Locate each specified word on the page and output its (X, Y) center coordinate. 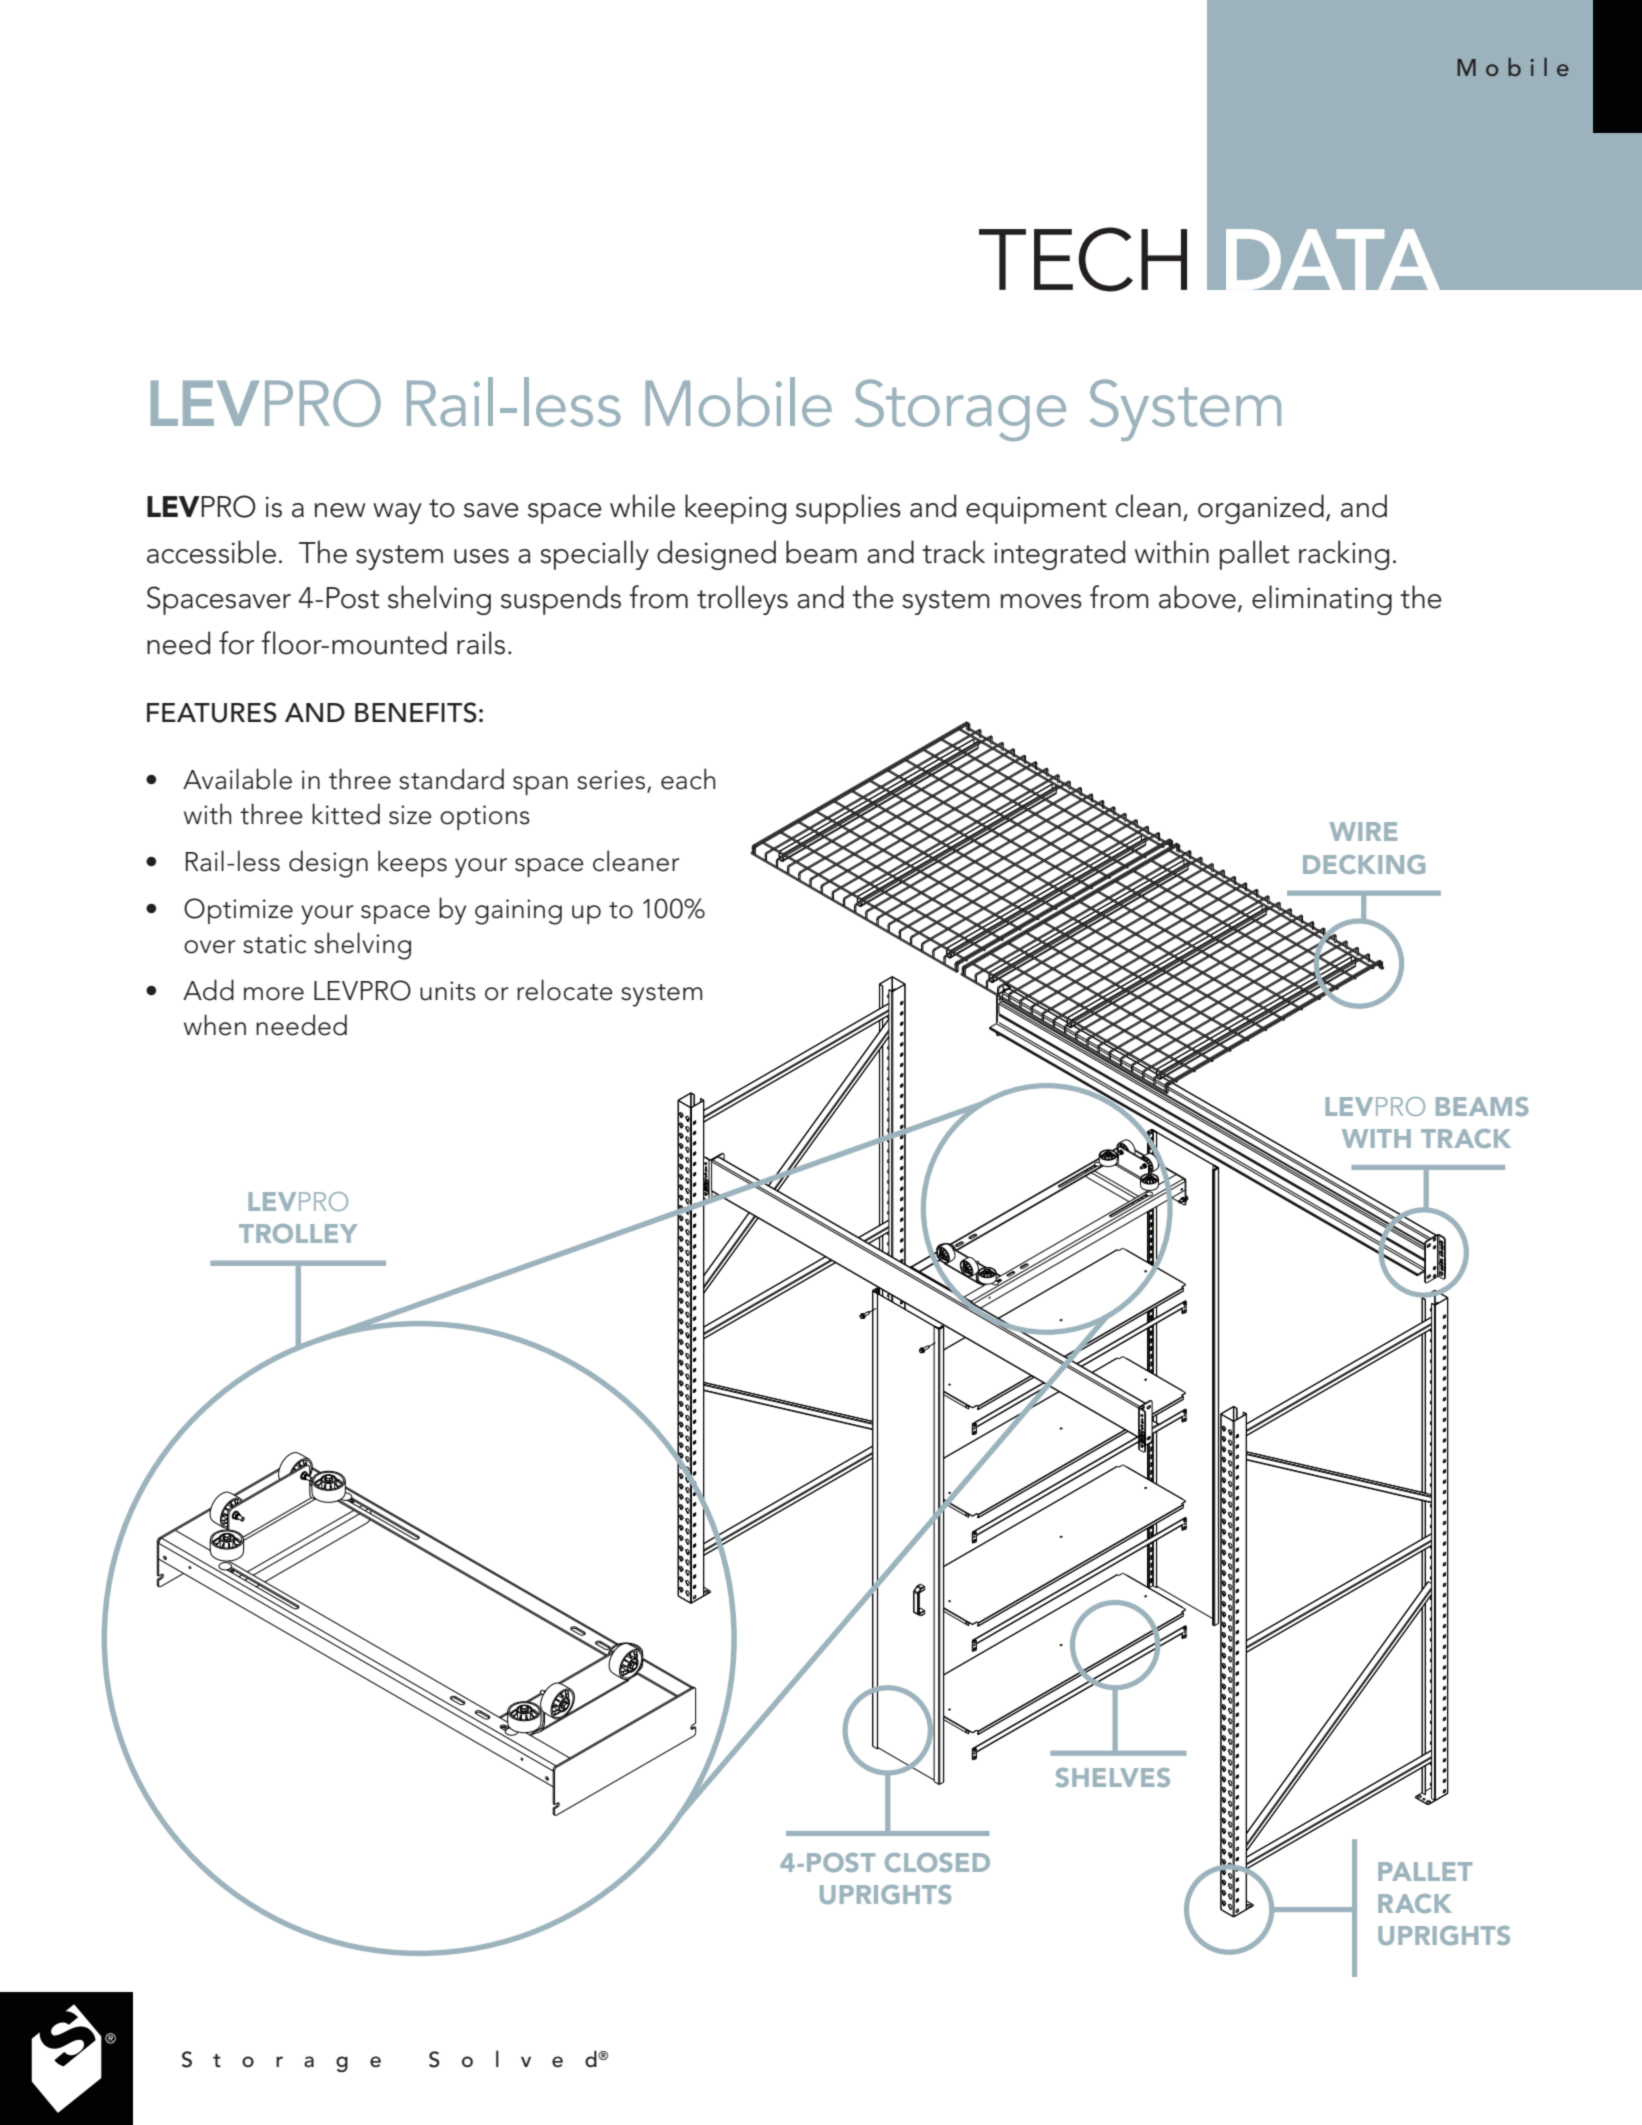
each (688, 779)
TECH (1083, 259)
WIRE (1363, 831)
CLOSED (937, 1862)
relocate (565, 990)
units (448, 991)
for (236, 643)
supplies (848, 509)
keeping (735, 509)
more (274, 994)
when (215, 1025)
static (274, 944)
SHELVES (1113, 1777)
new (340, 510)
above (1197, 597)
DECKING (1364, 864)
